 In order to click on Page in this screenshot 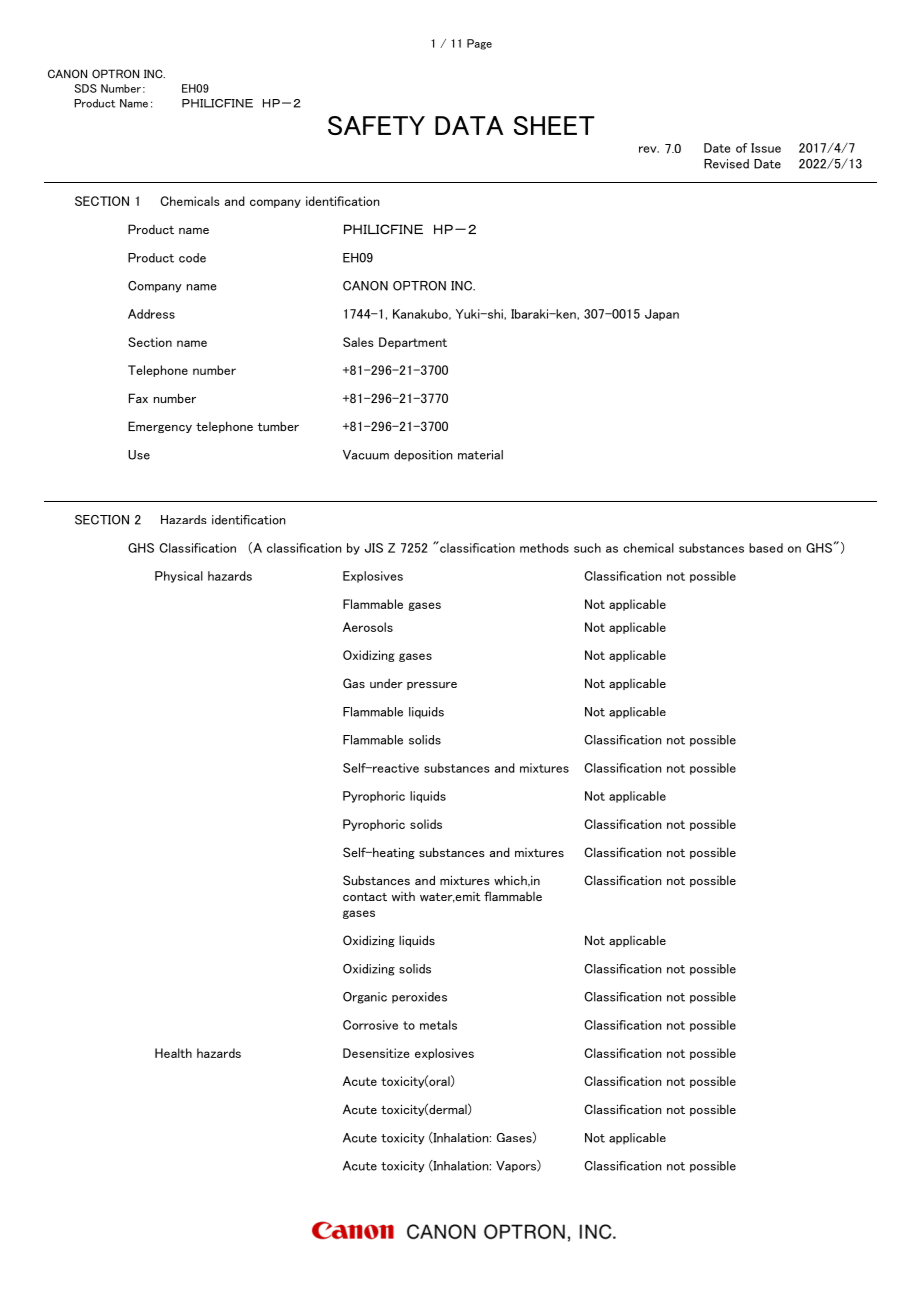, I will do `click(479, 44)`.
